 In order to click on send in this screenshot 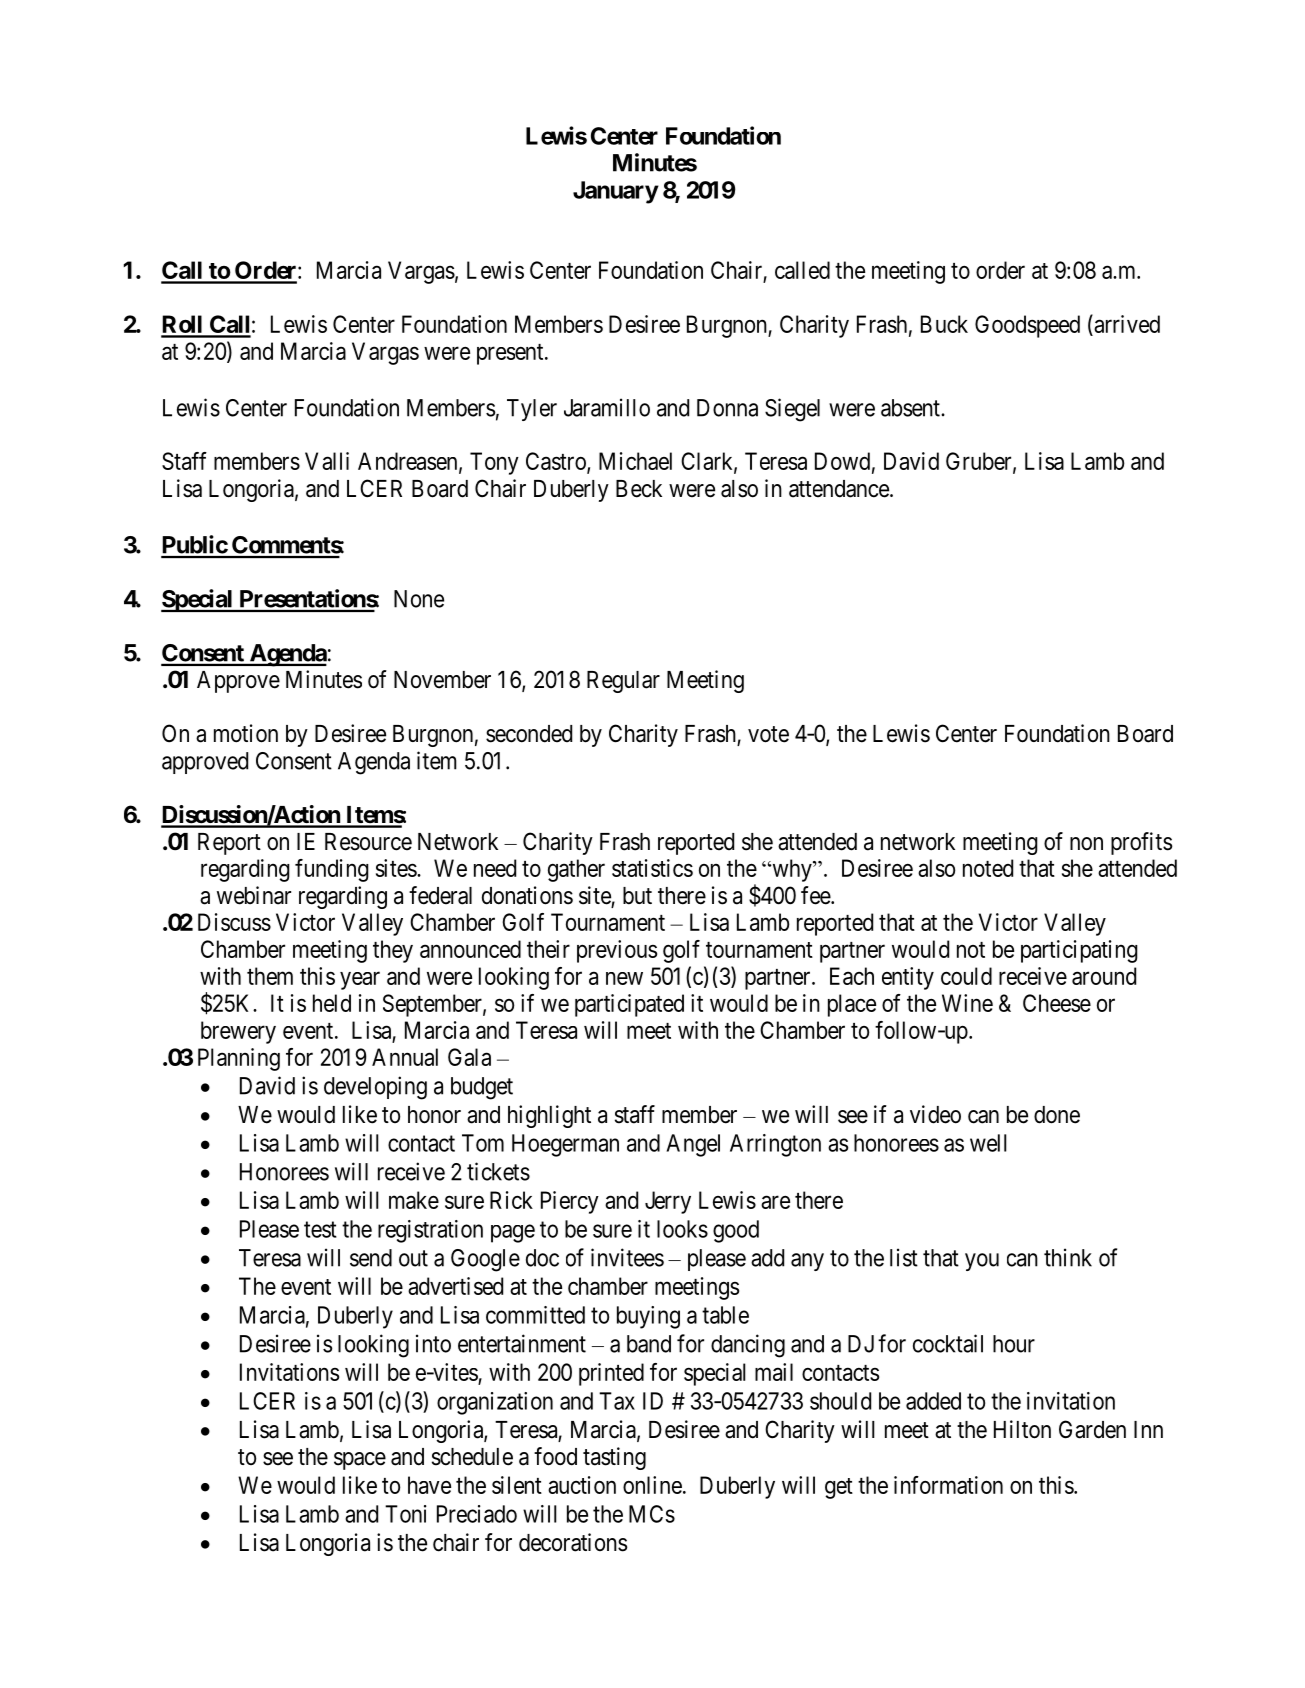, I will do `click(371, 1258)`.
